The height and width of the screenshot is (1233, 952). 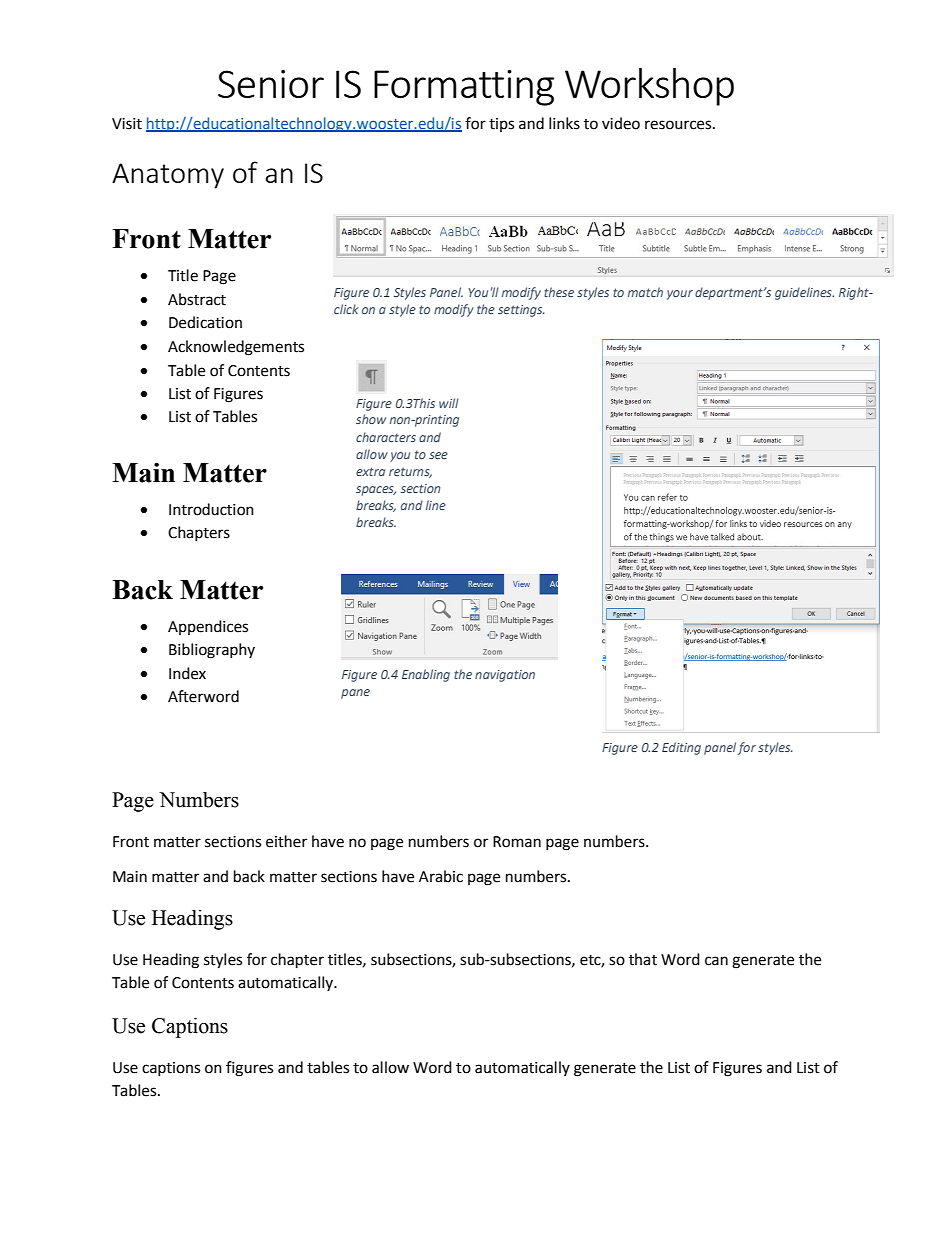 What do you see at coordinates (127, 124) in the screenshot?
I see `Visit` at bounding box center [127, 124].
